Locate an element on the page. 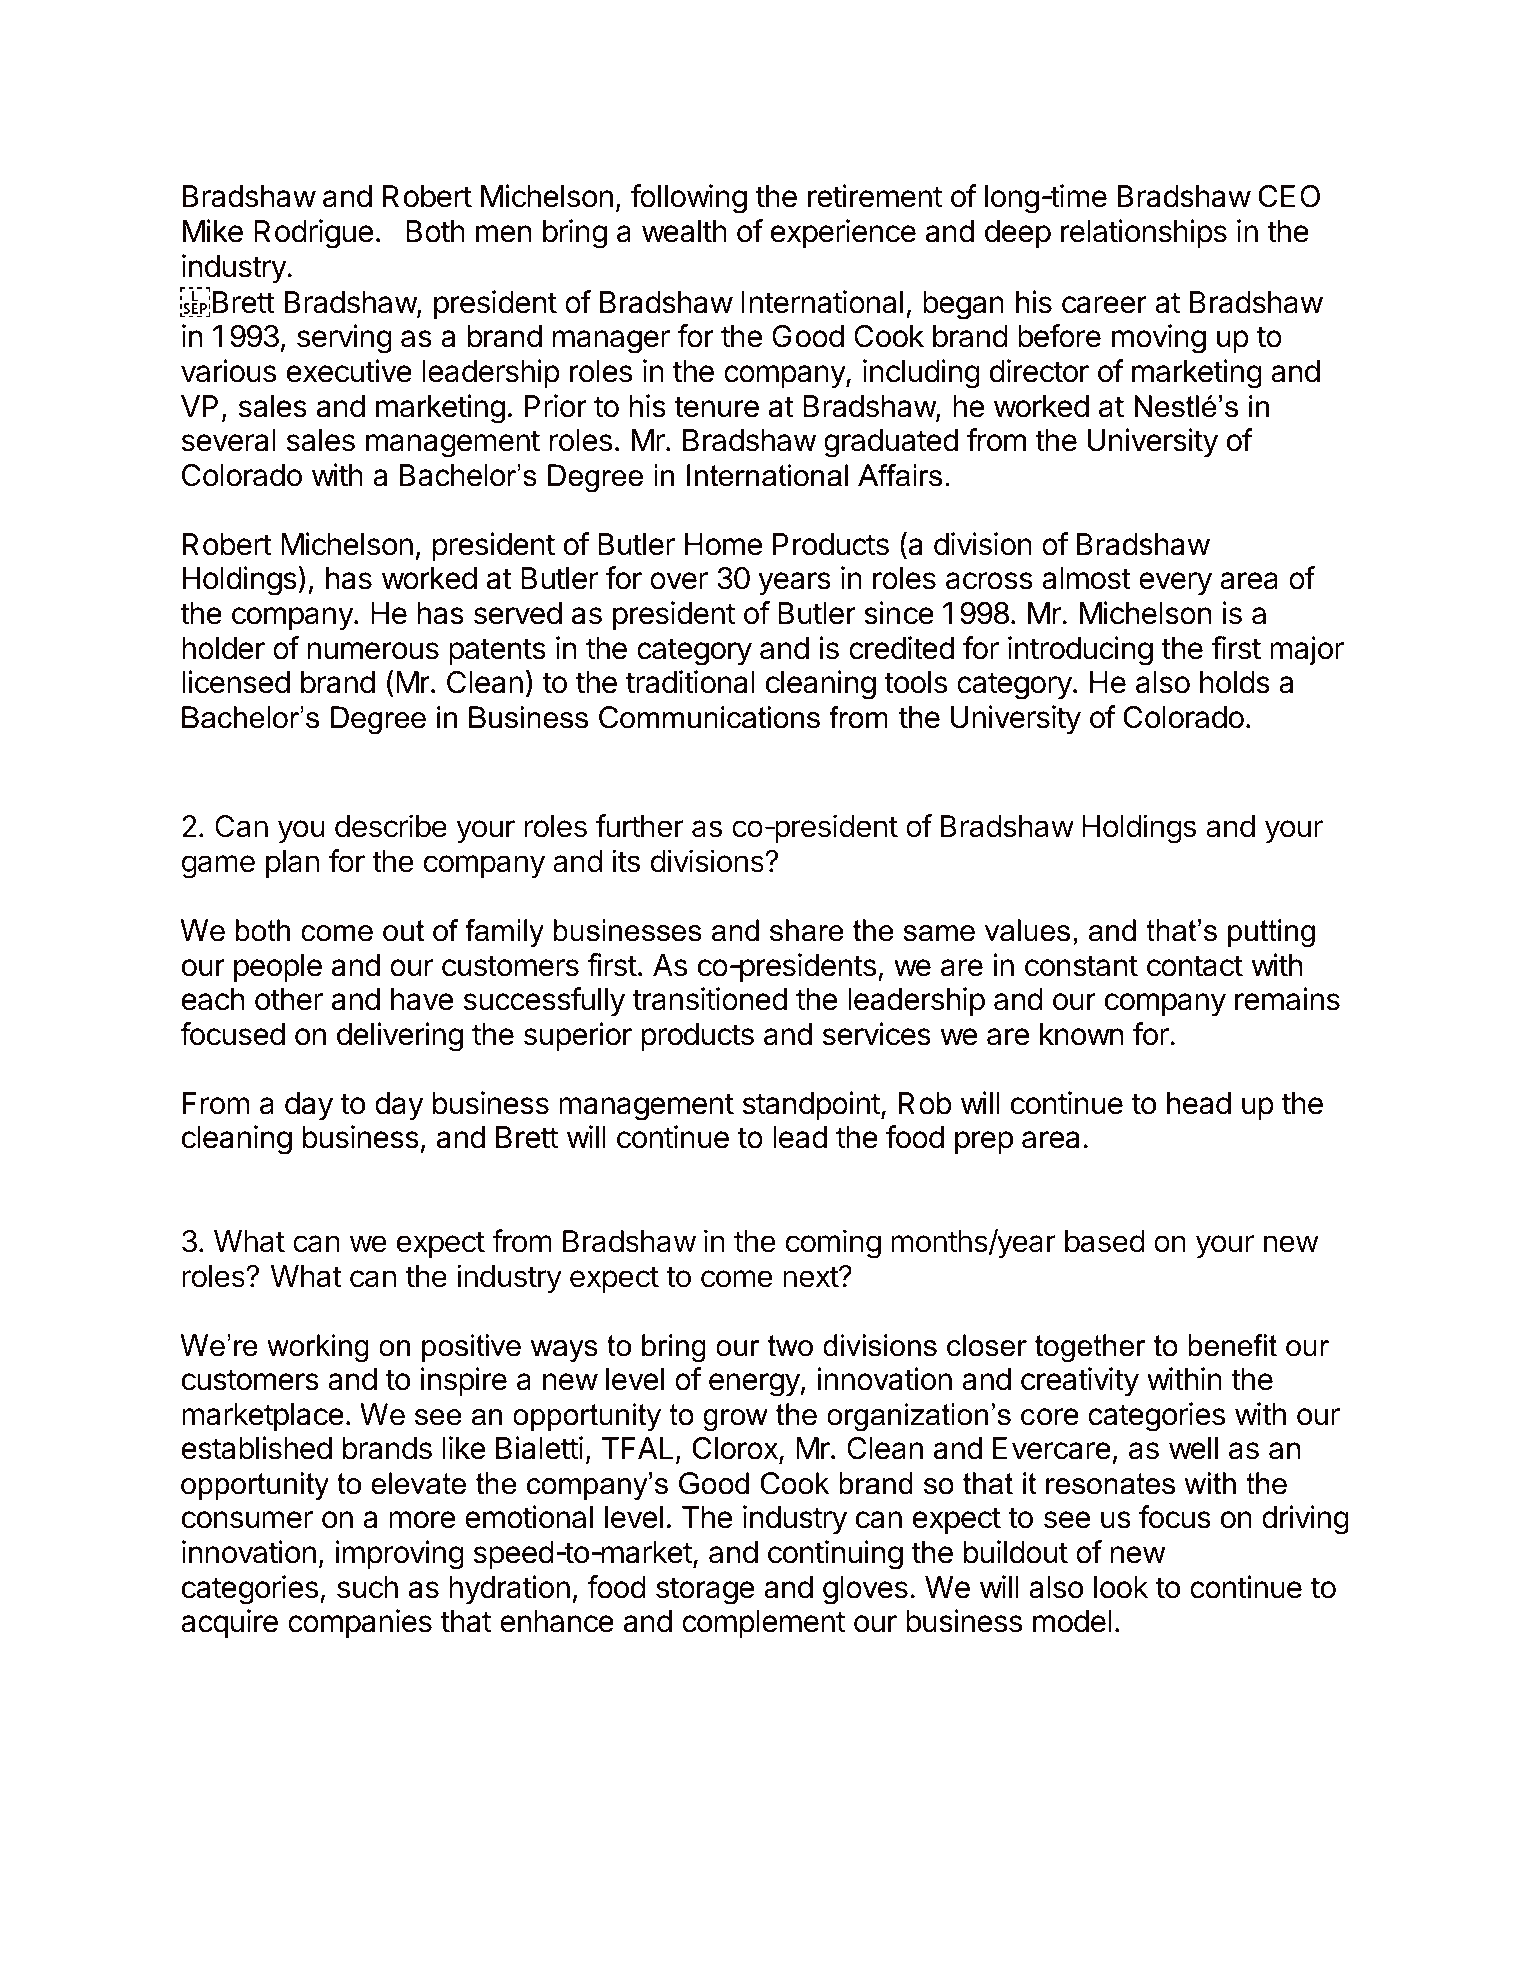 The width and height of the image is (1532, 1983). wealth is located at coordinates (684, 231).
